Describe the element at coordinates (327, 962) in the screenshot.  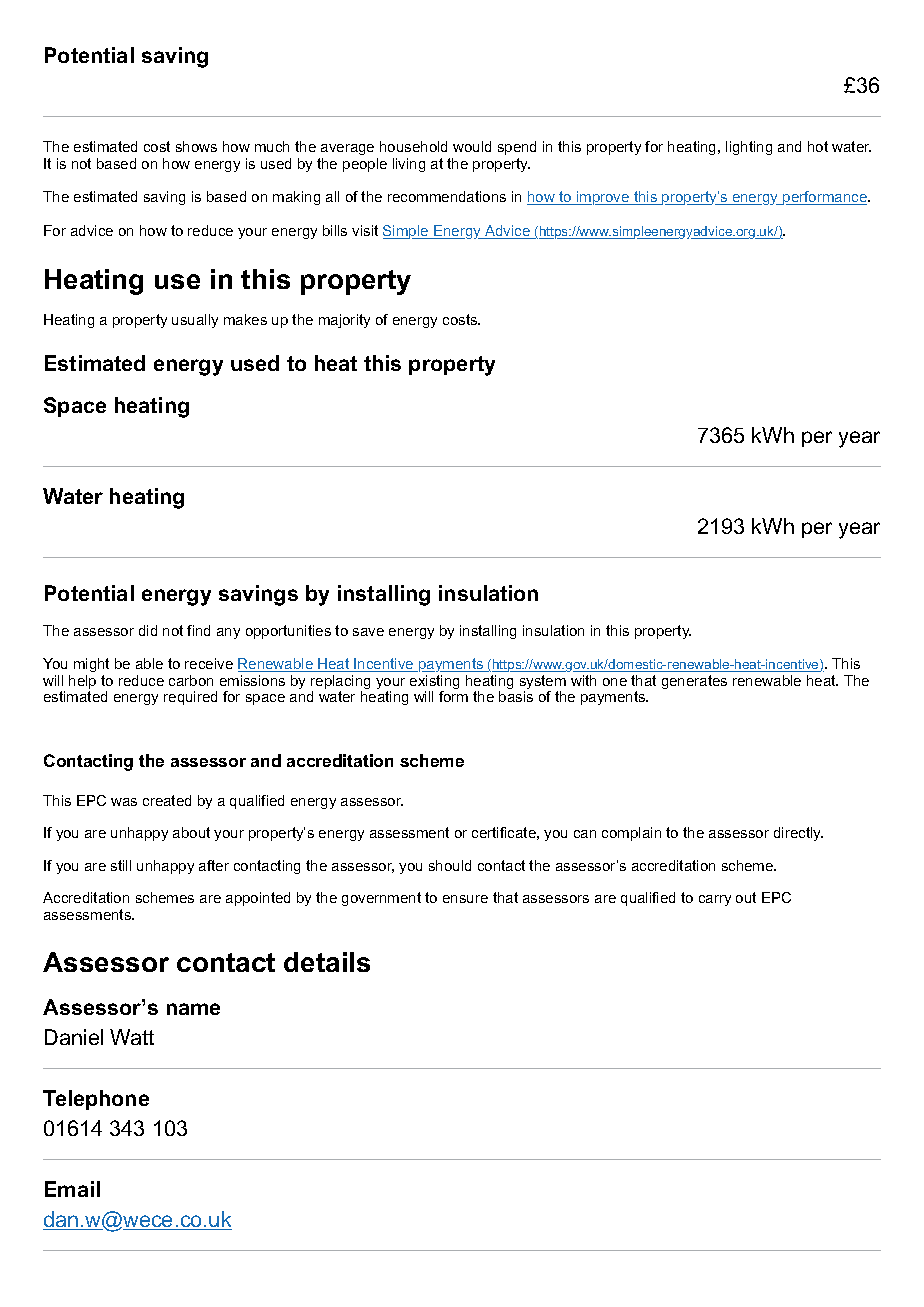
I see `details` at that location.
